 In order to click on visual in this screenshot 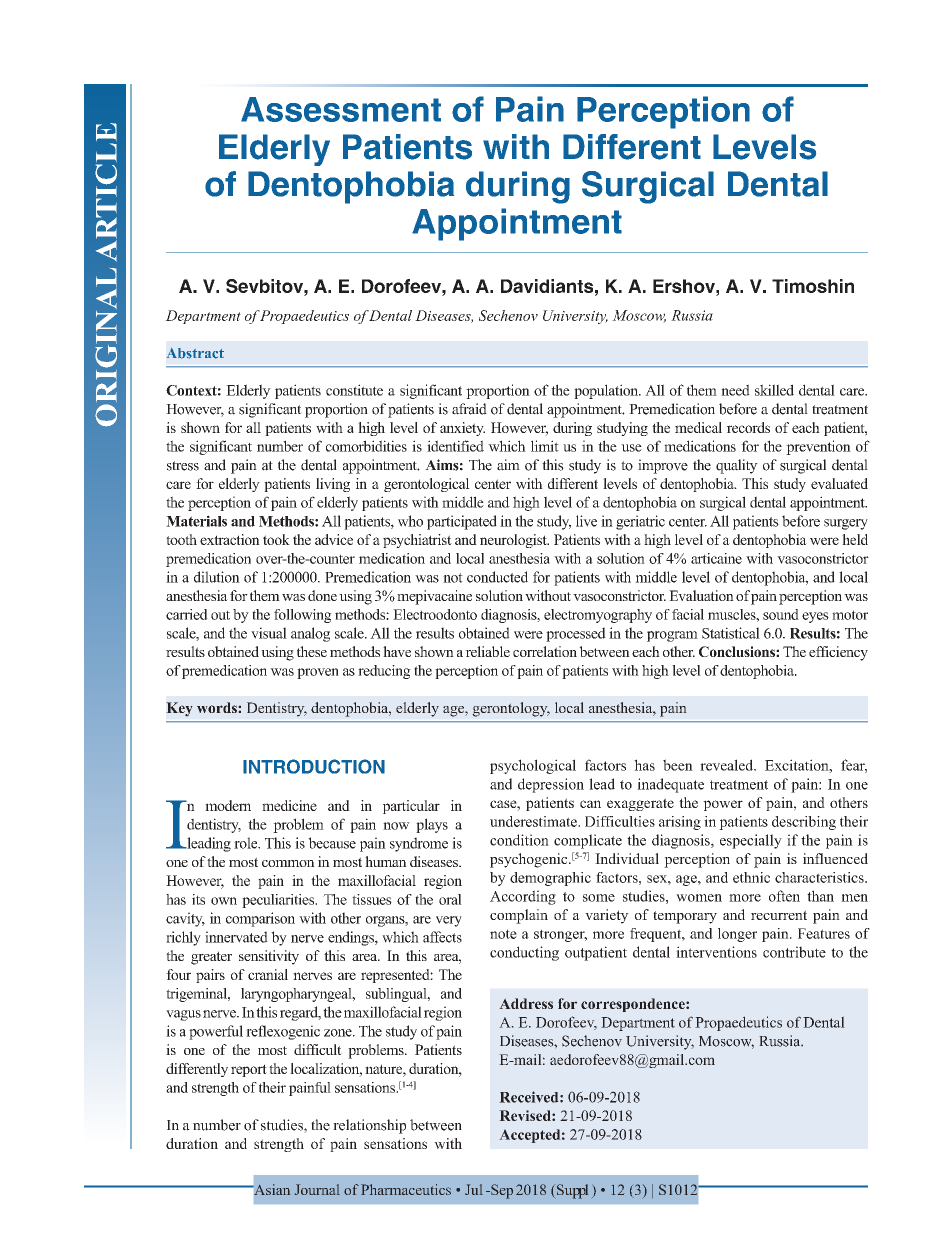, I will do `click(269, 633)`.
